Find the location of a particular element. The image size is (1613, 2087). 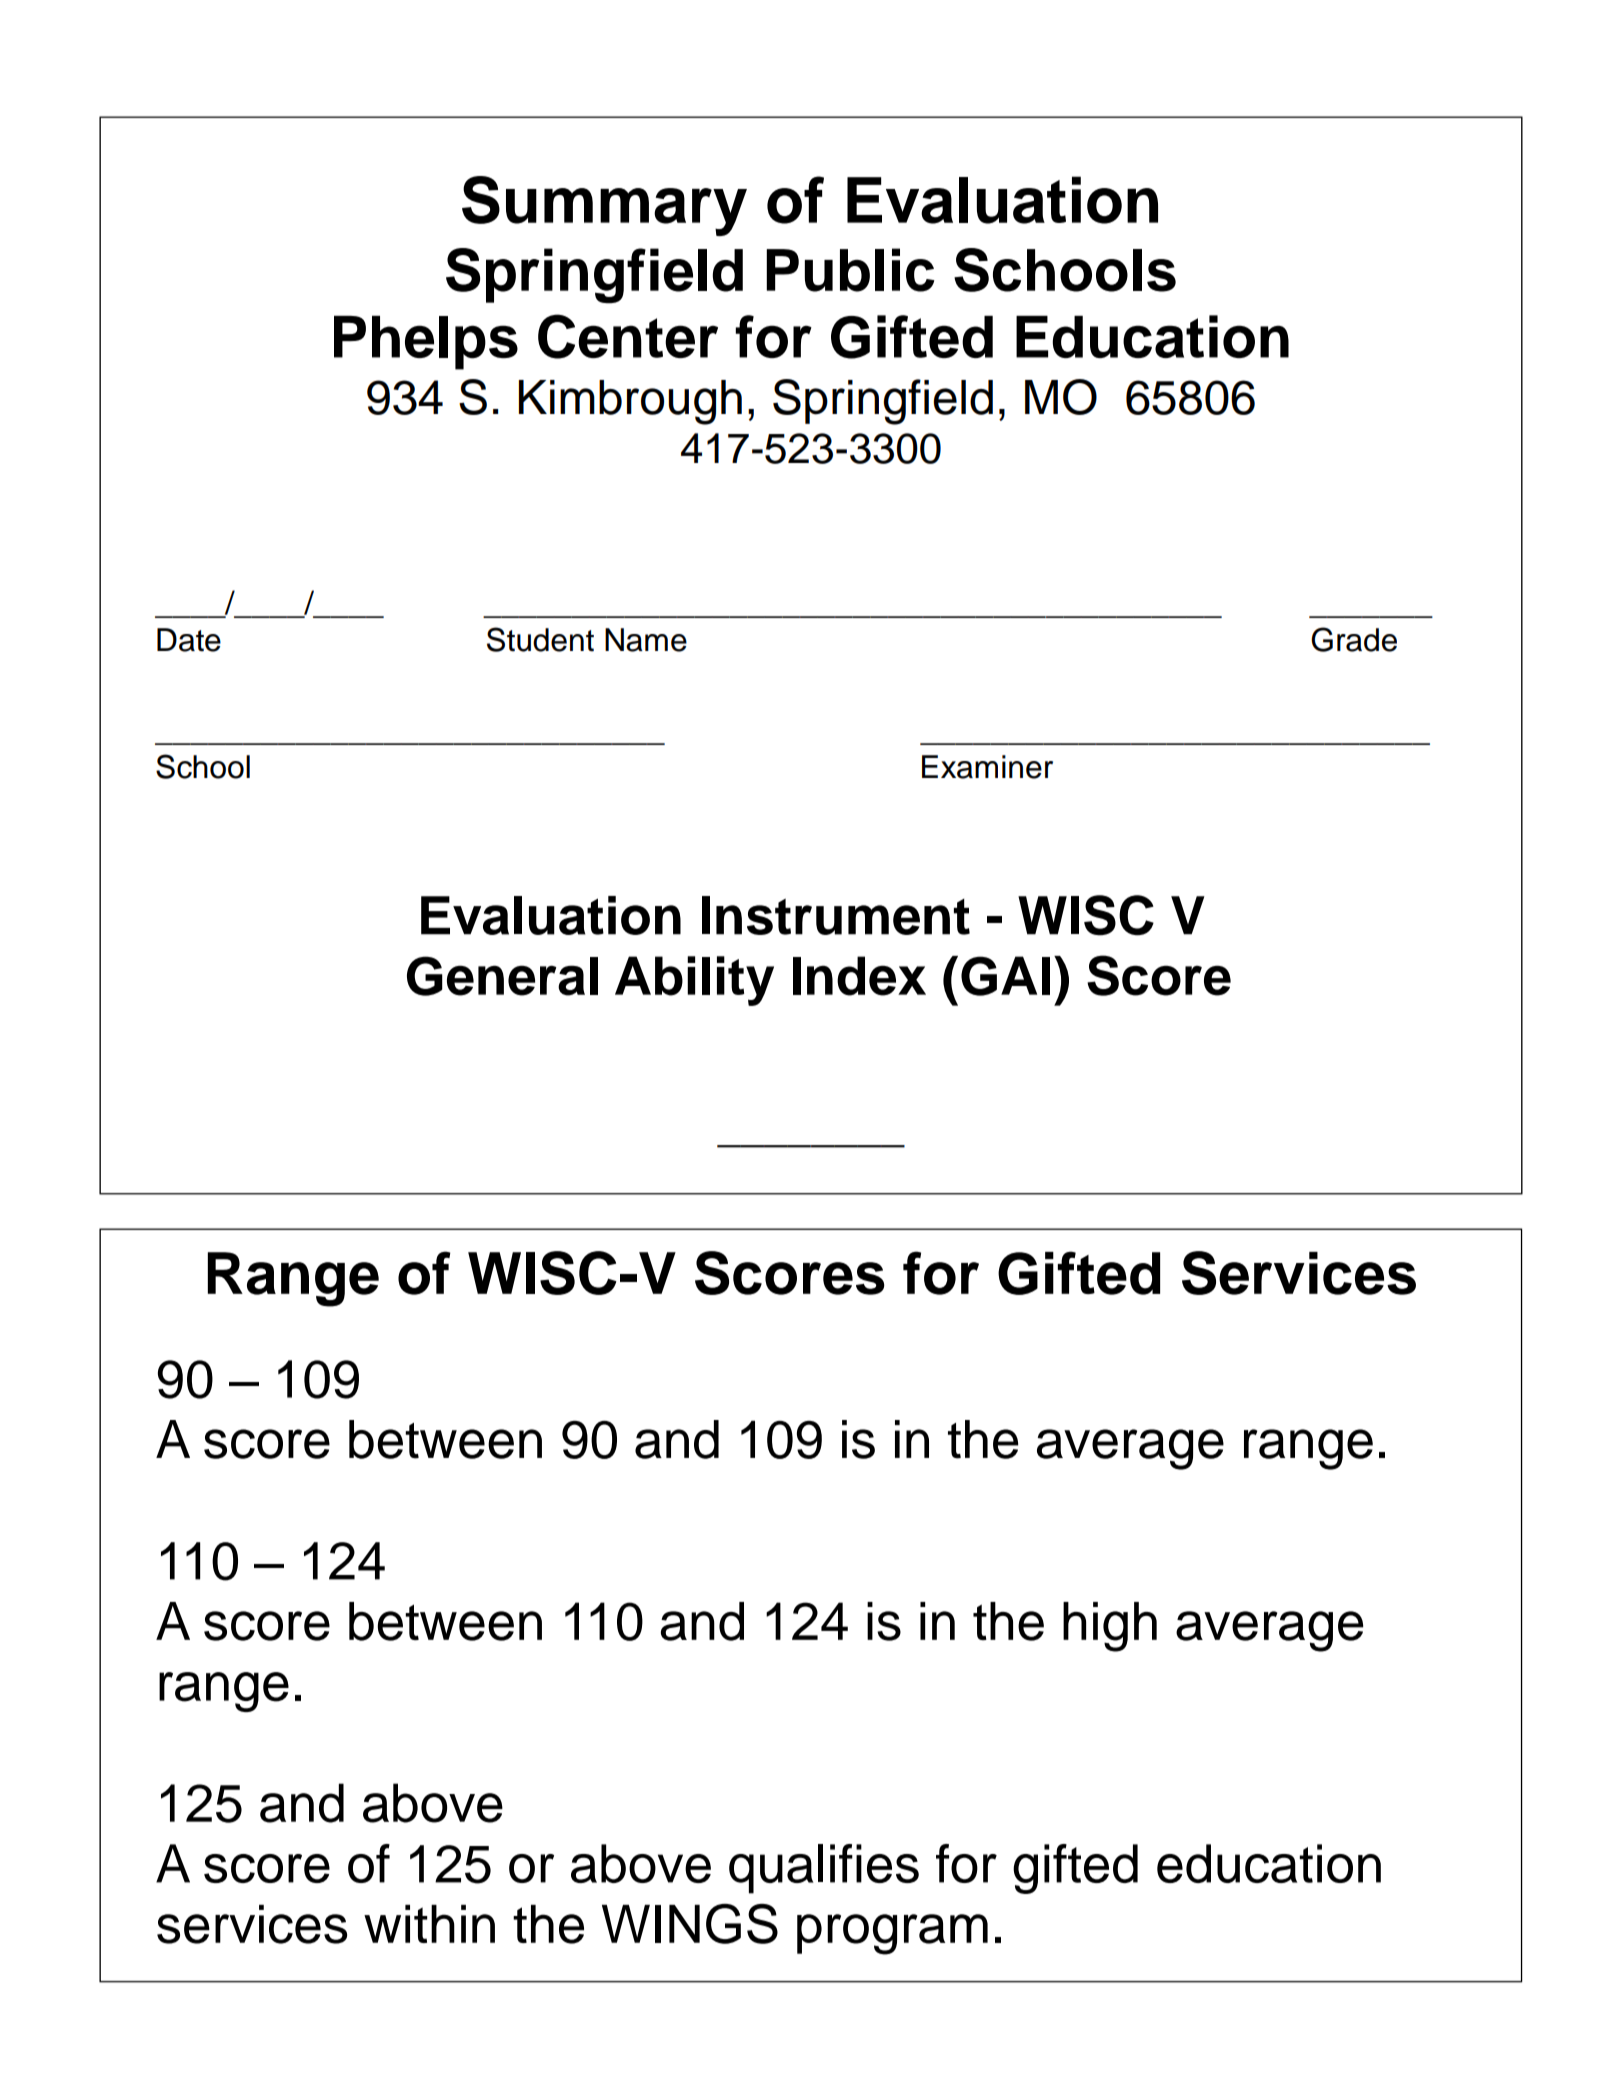

General is located at coordinates (502, 976).
